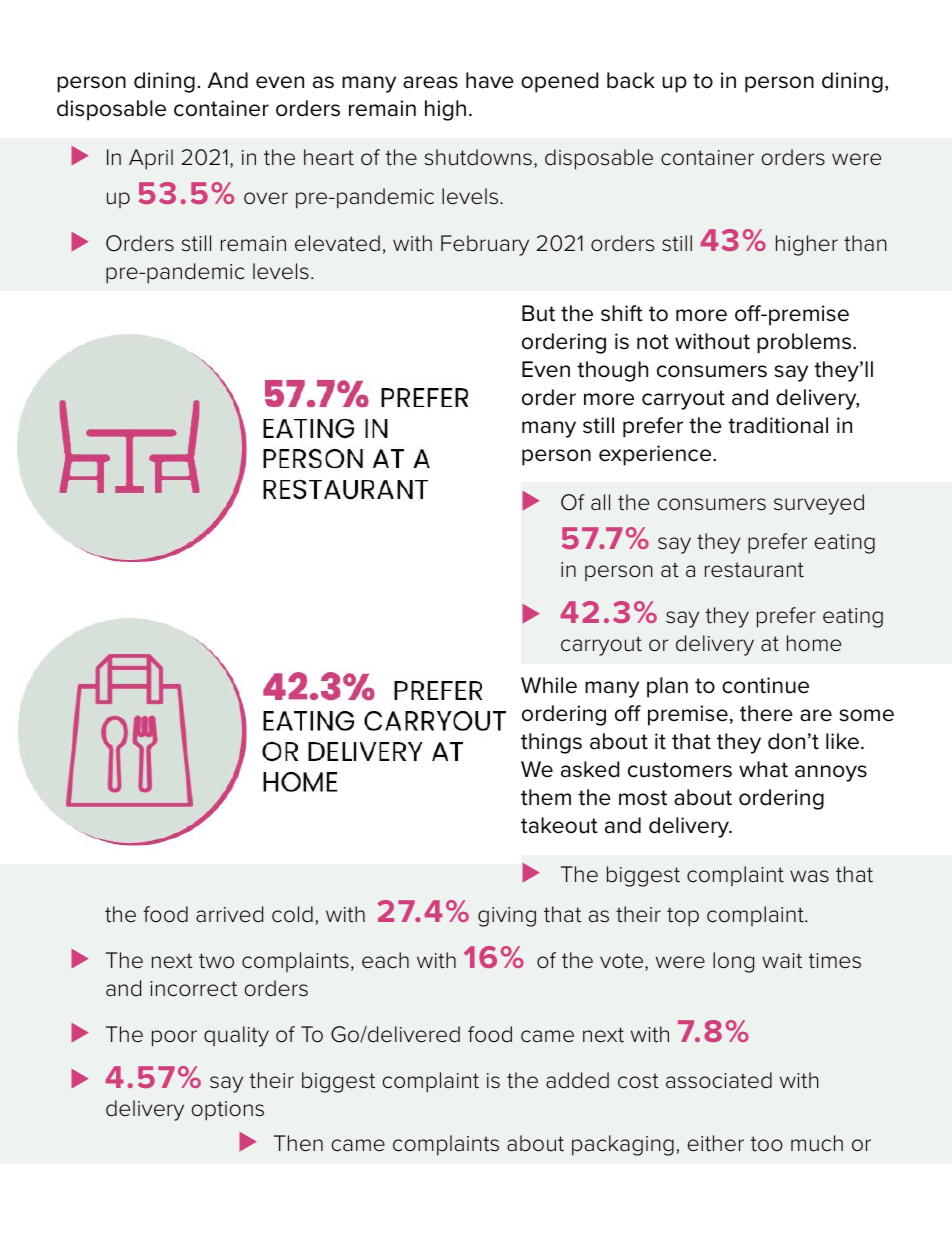 The image size is (952, 1233). Describe the element at coordinates (151, 159) in the page. I see `April` at that location.
